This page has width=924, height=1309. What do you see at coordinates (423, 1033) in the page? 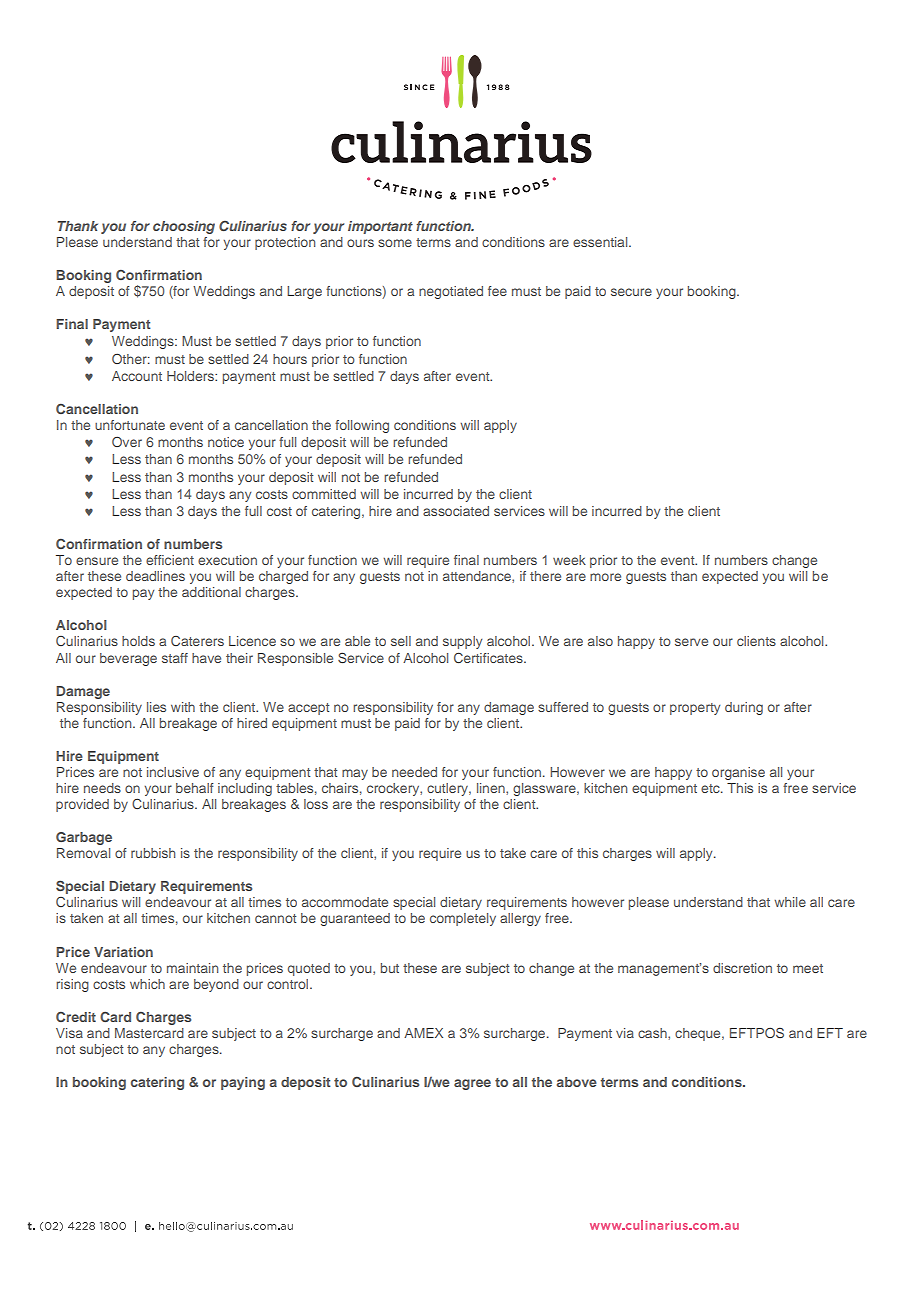
I see `AMEX` at bounding box center [423, 1033].
